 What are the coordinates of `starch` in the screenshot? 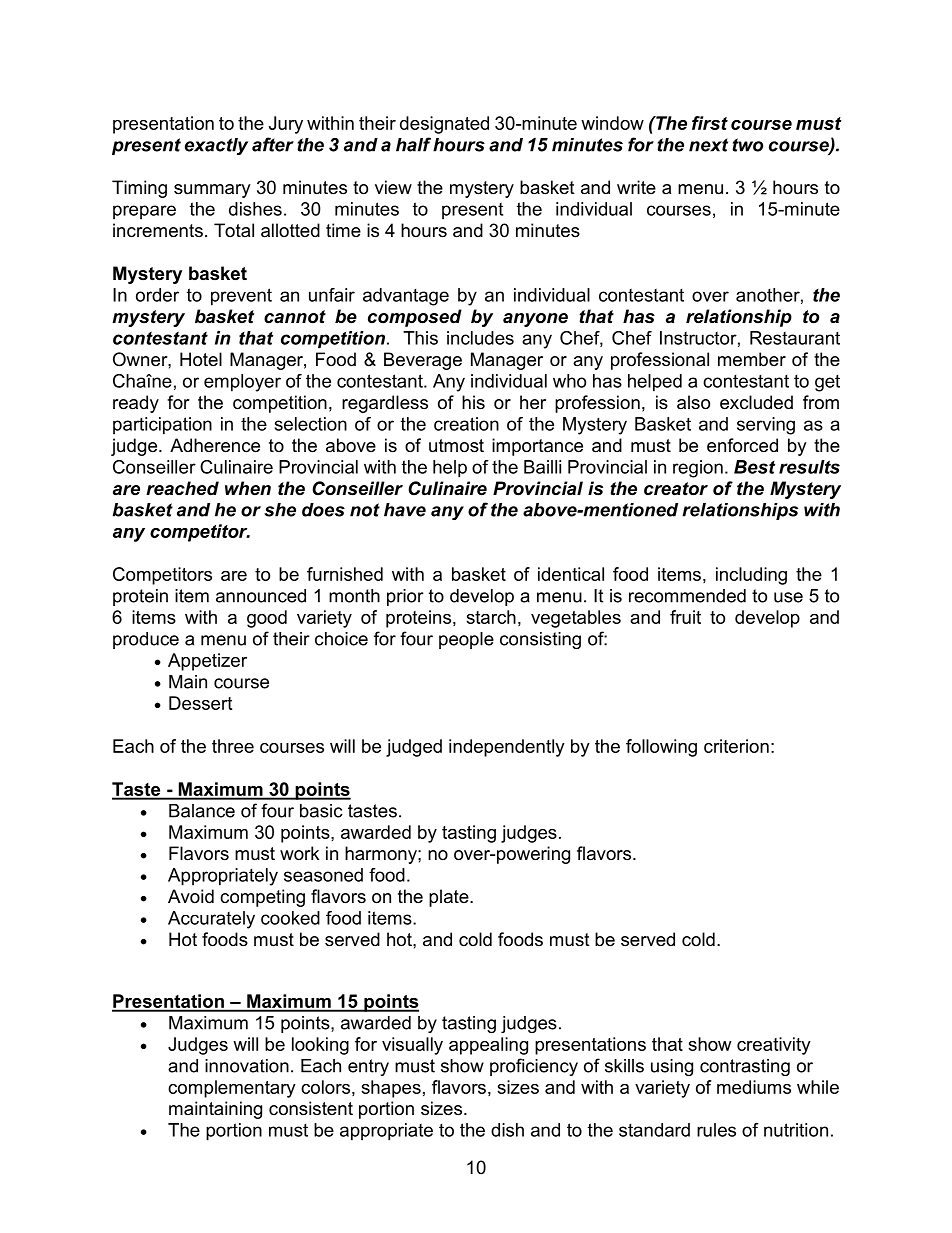 It's located at (491, 617).
